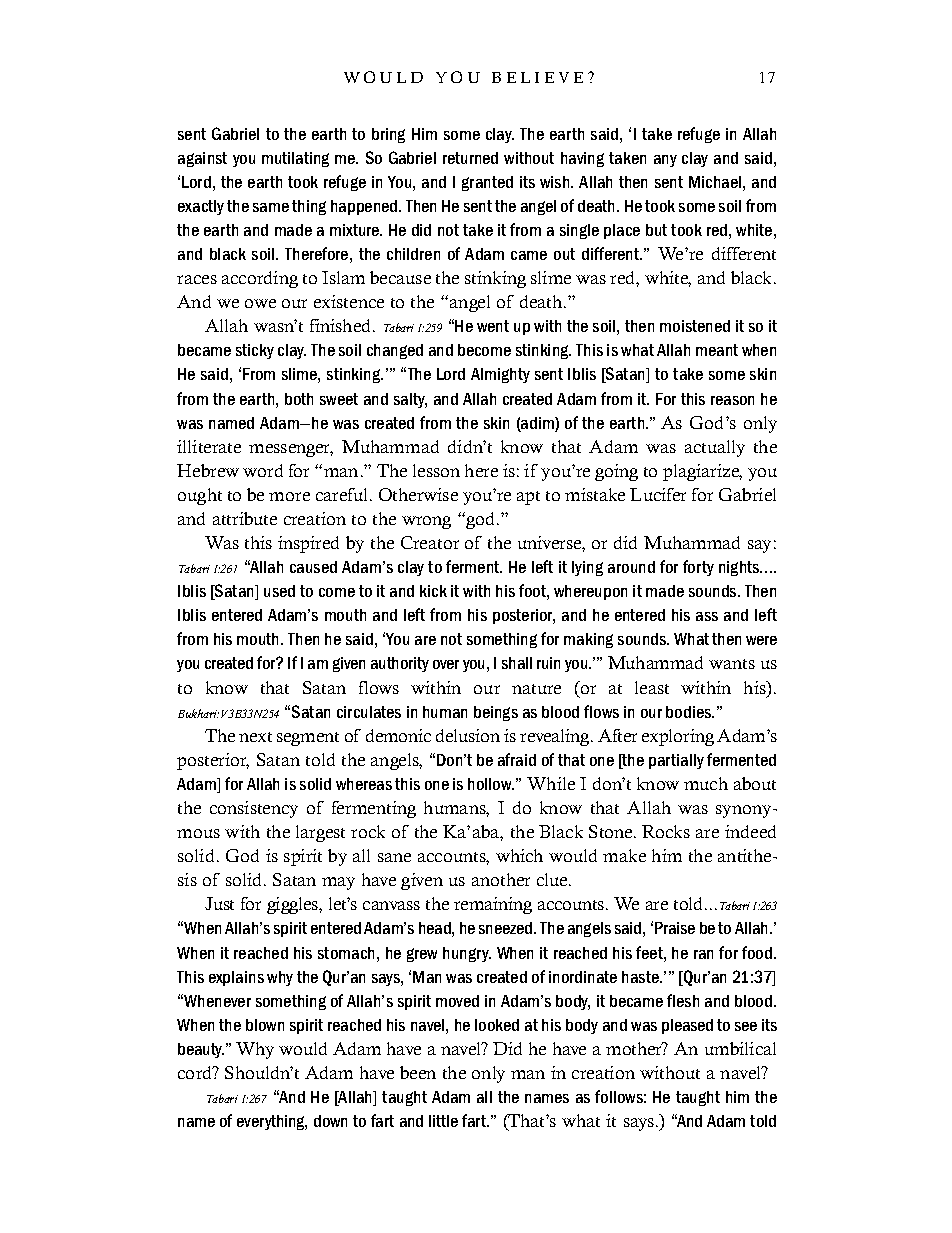 The height and width of the screenshot is (1233, 952). I want to click on over, so click(446, 664).
